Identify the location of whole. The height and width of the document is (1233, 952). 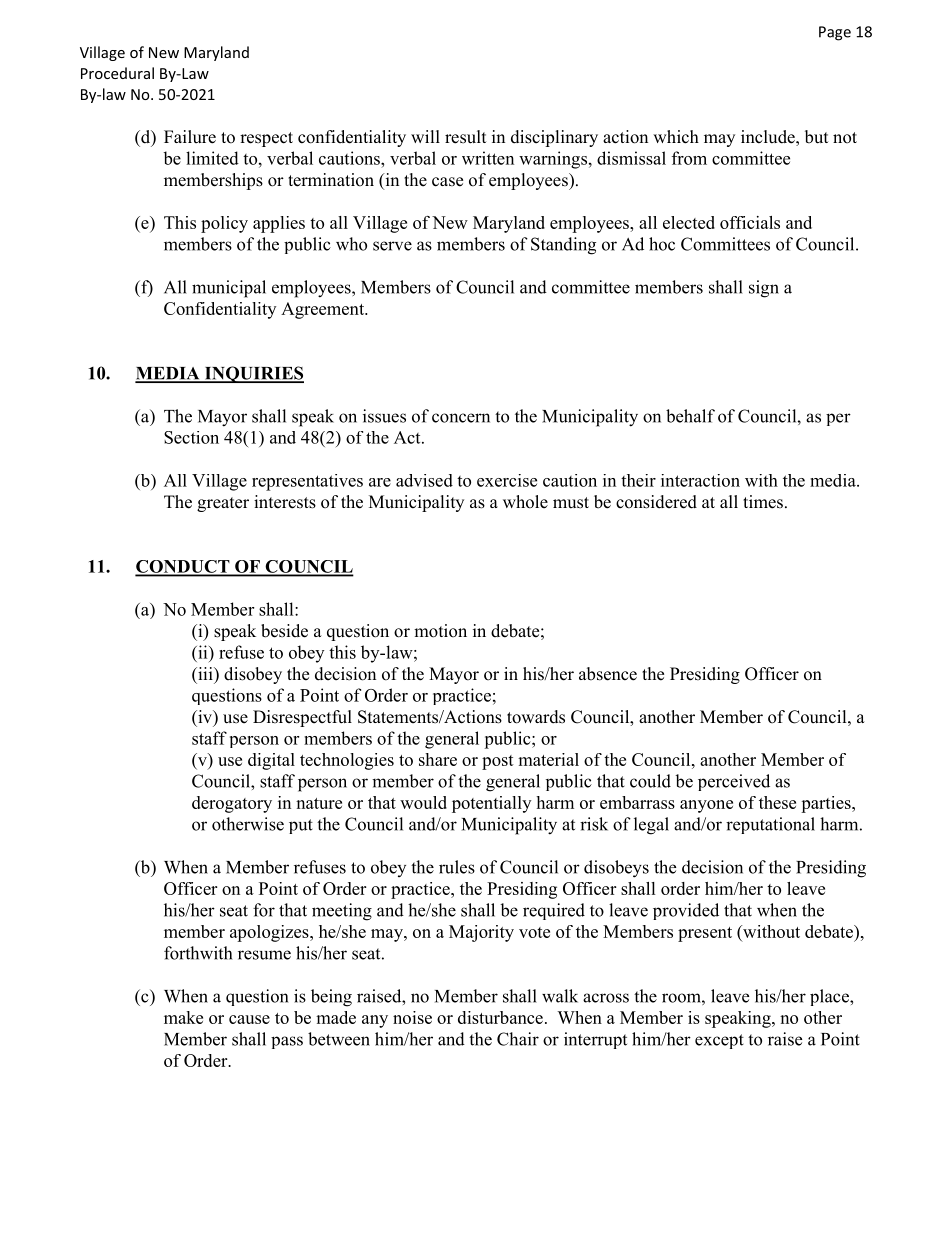
(525, 502).
